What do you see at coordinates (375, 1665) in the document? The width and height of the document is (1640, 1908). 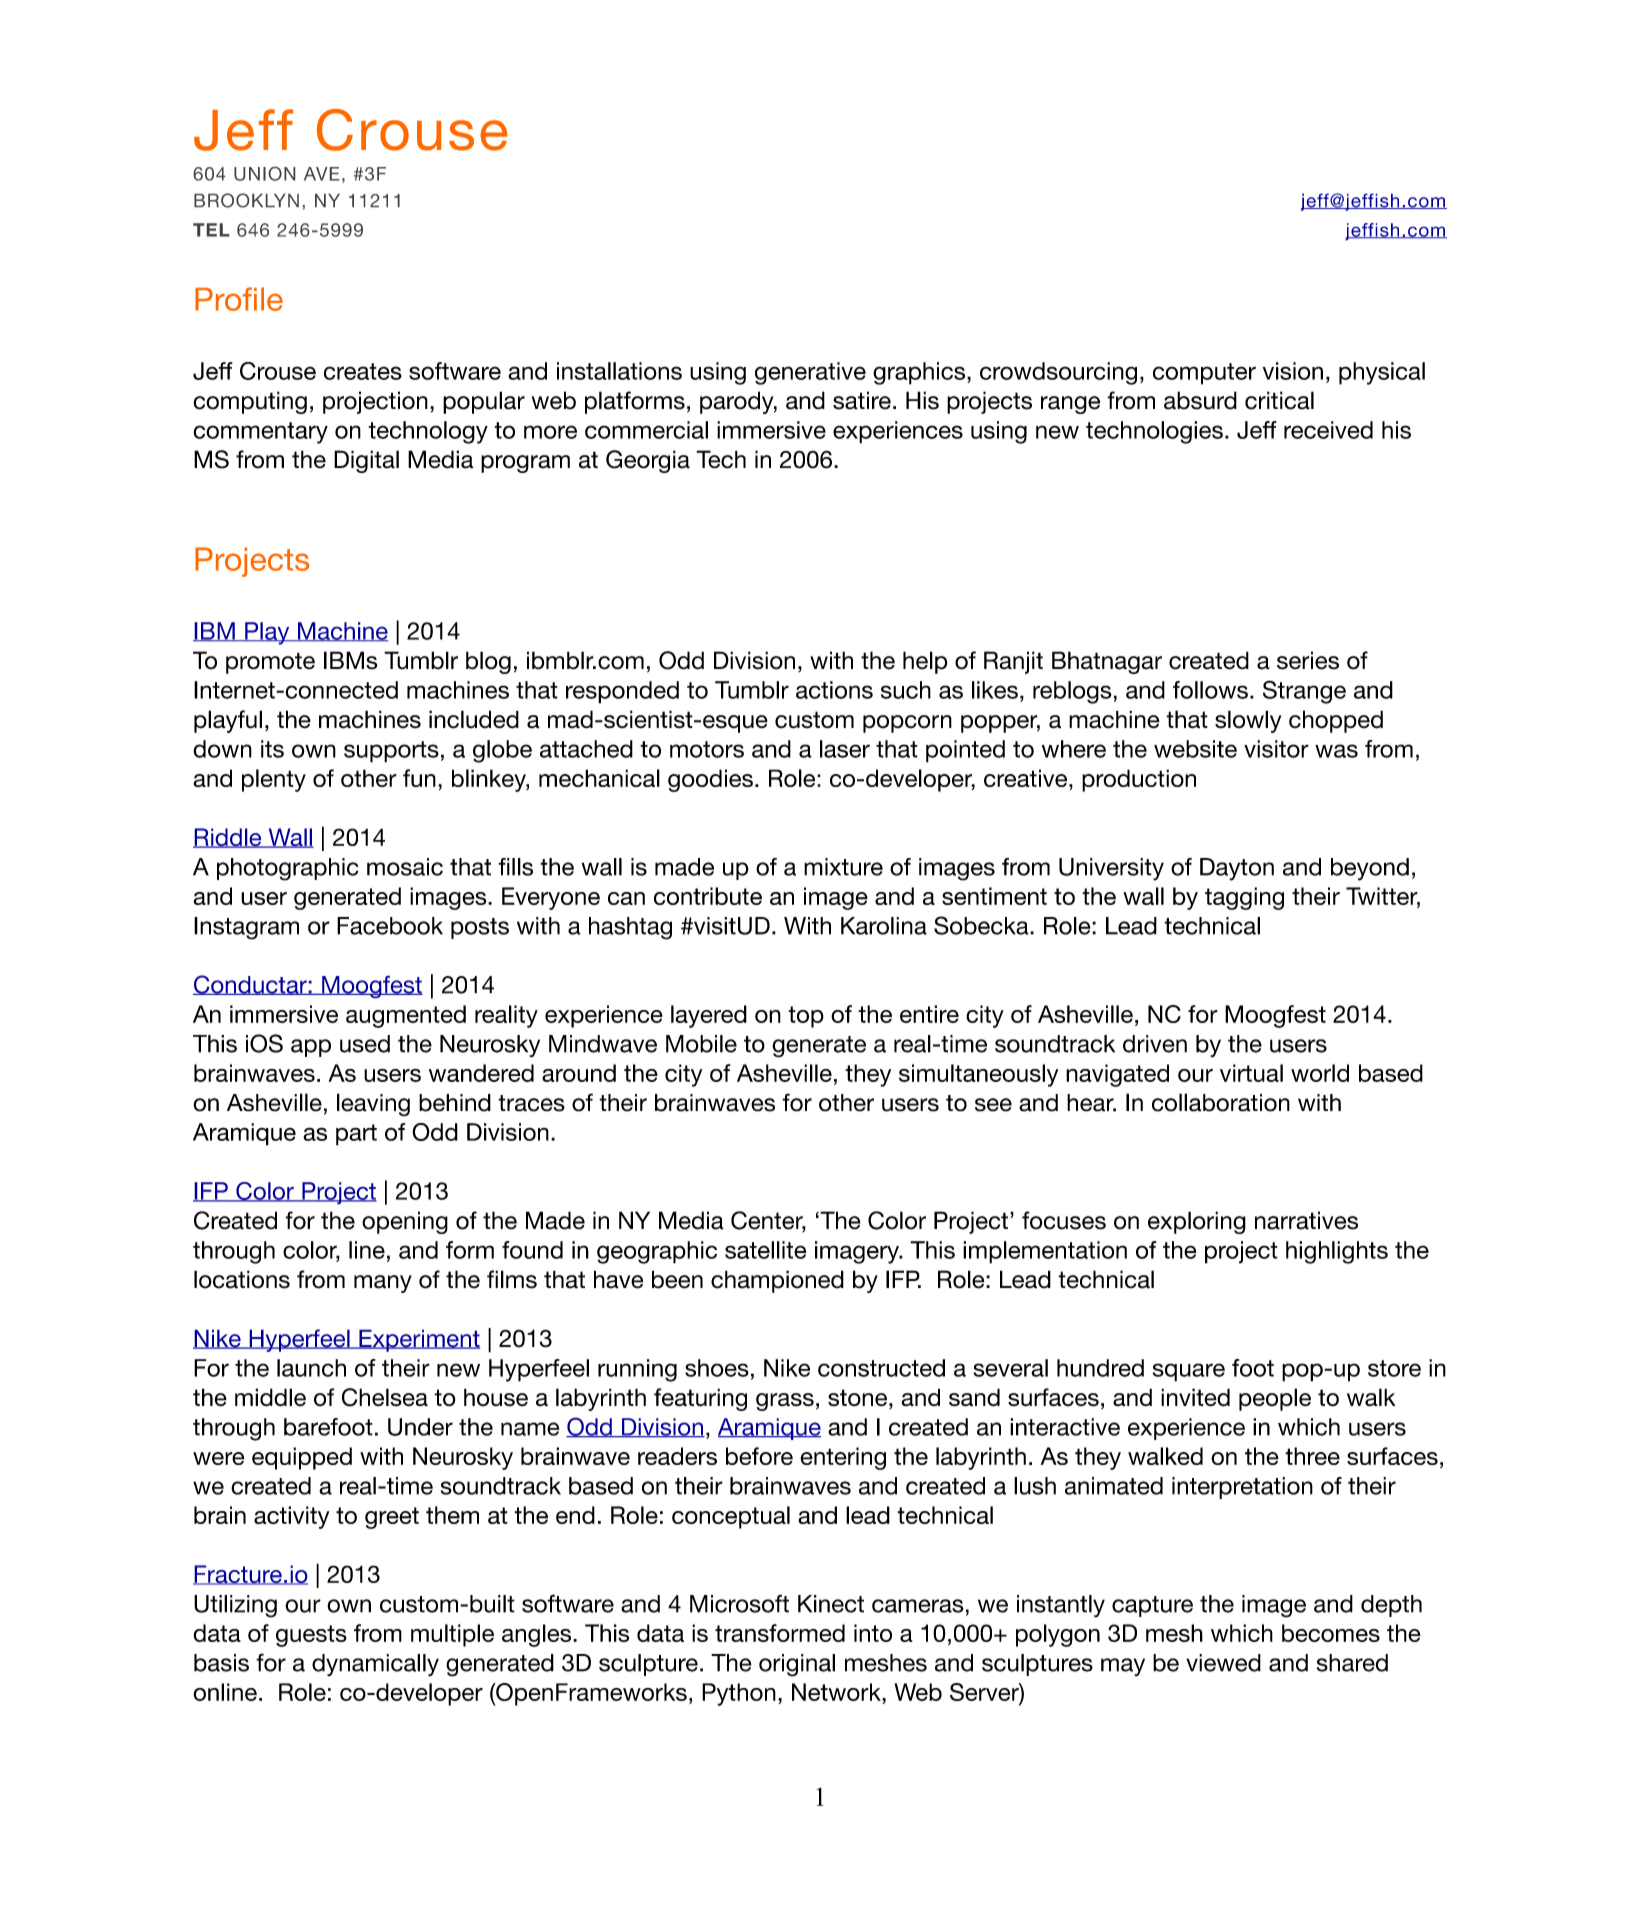 I see `dynamically` at bounding box center [375, 1665].
